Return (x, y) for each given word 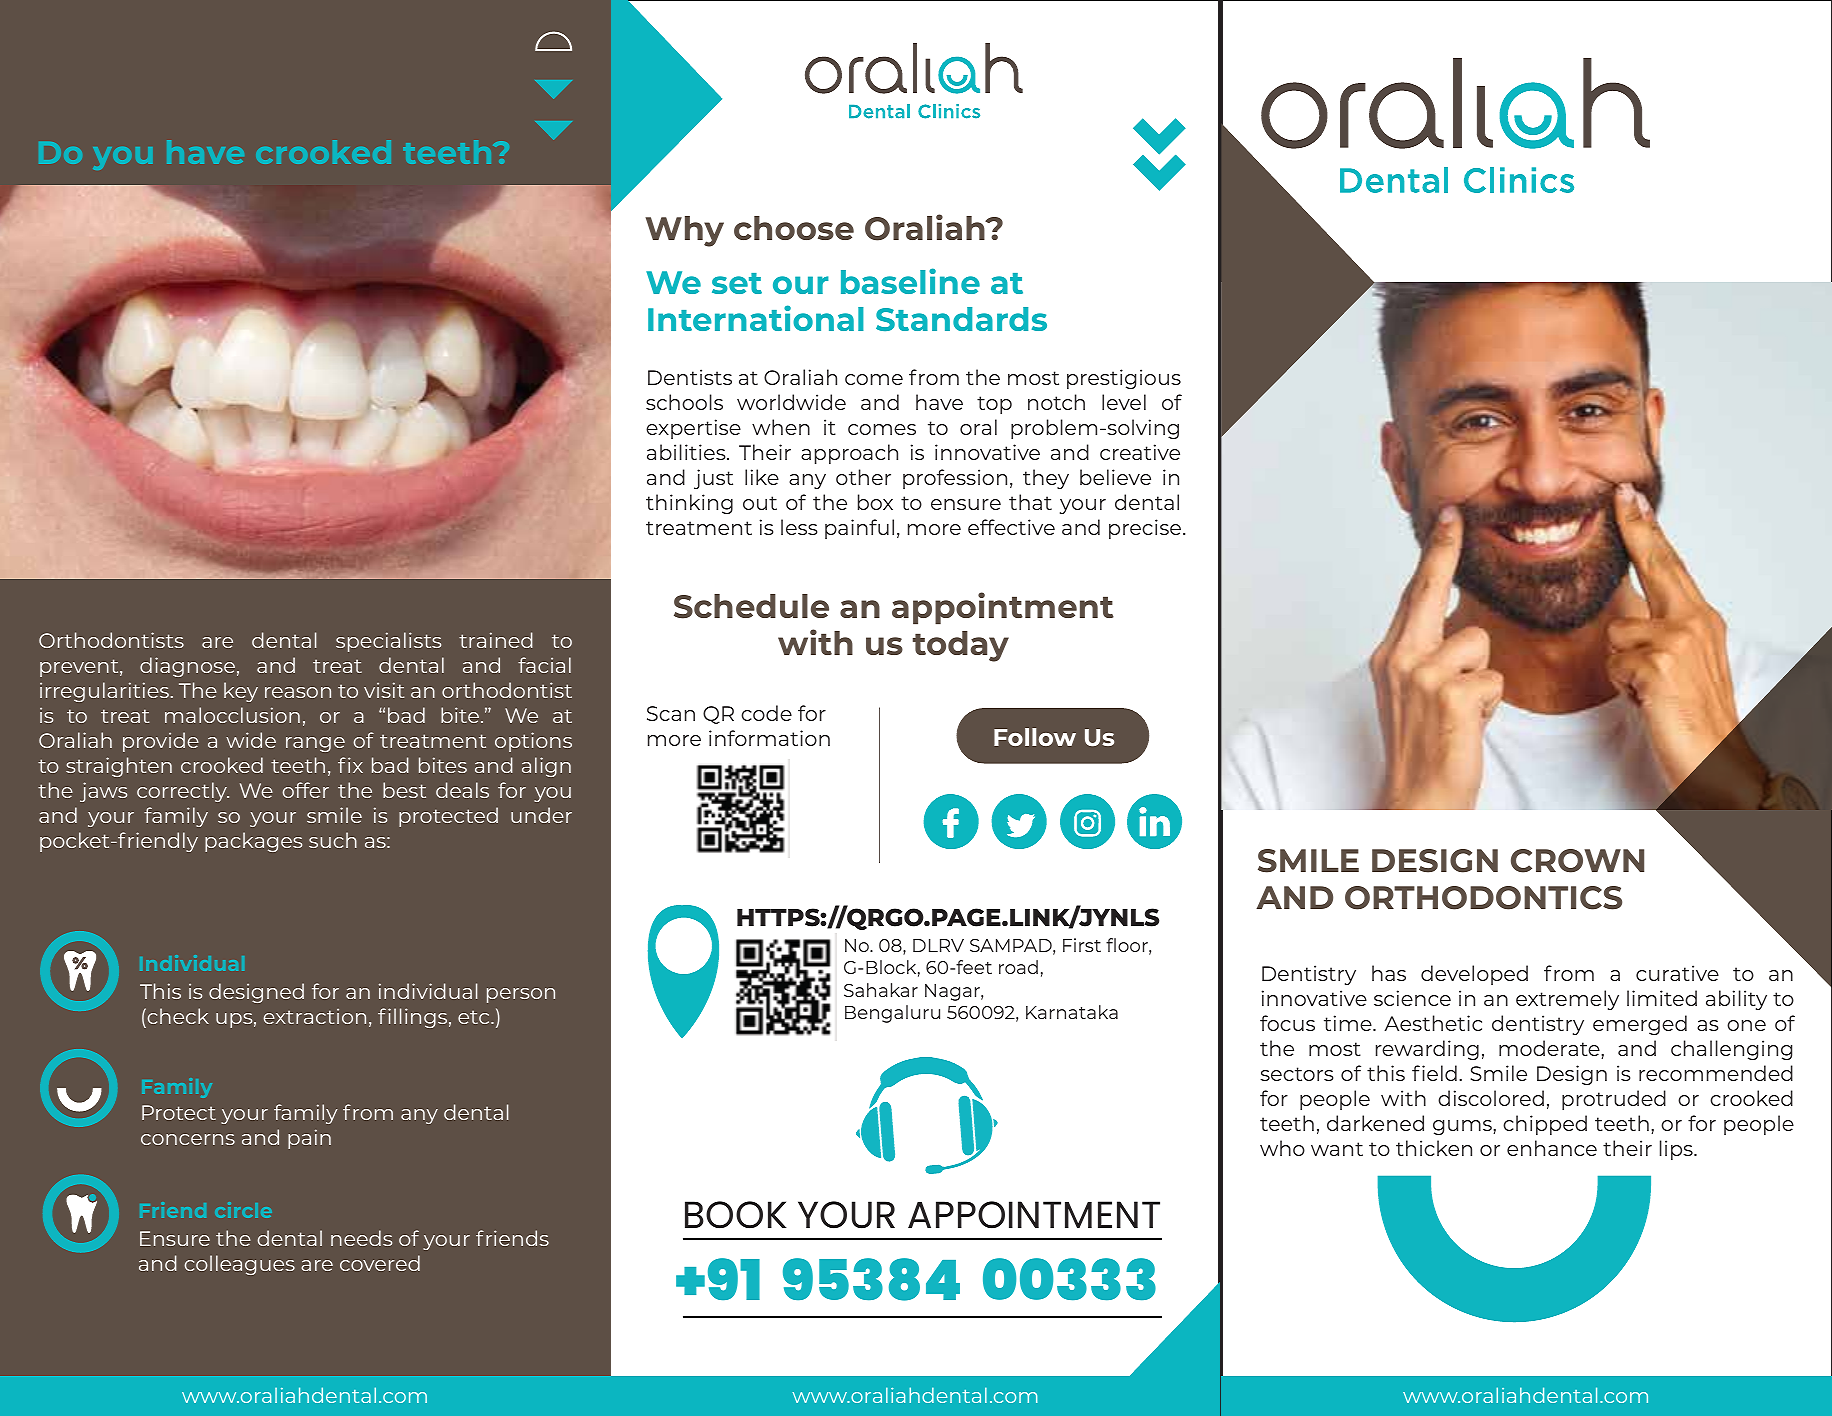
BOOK (736, 1215)
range (315, 744)
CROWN (1577, 861)
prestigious (1124, 379)
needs (361, 1238)
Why (684, 231)
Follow (1035, 737)
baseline (910, 281)
